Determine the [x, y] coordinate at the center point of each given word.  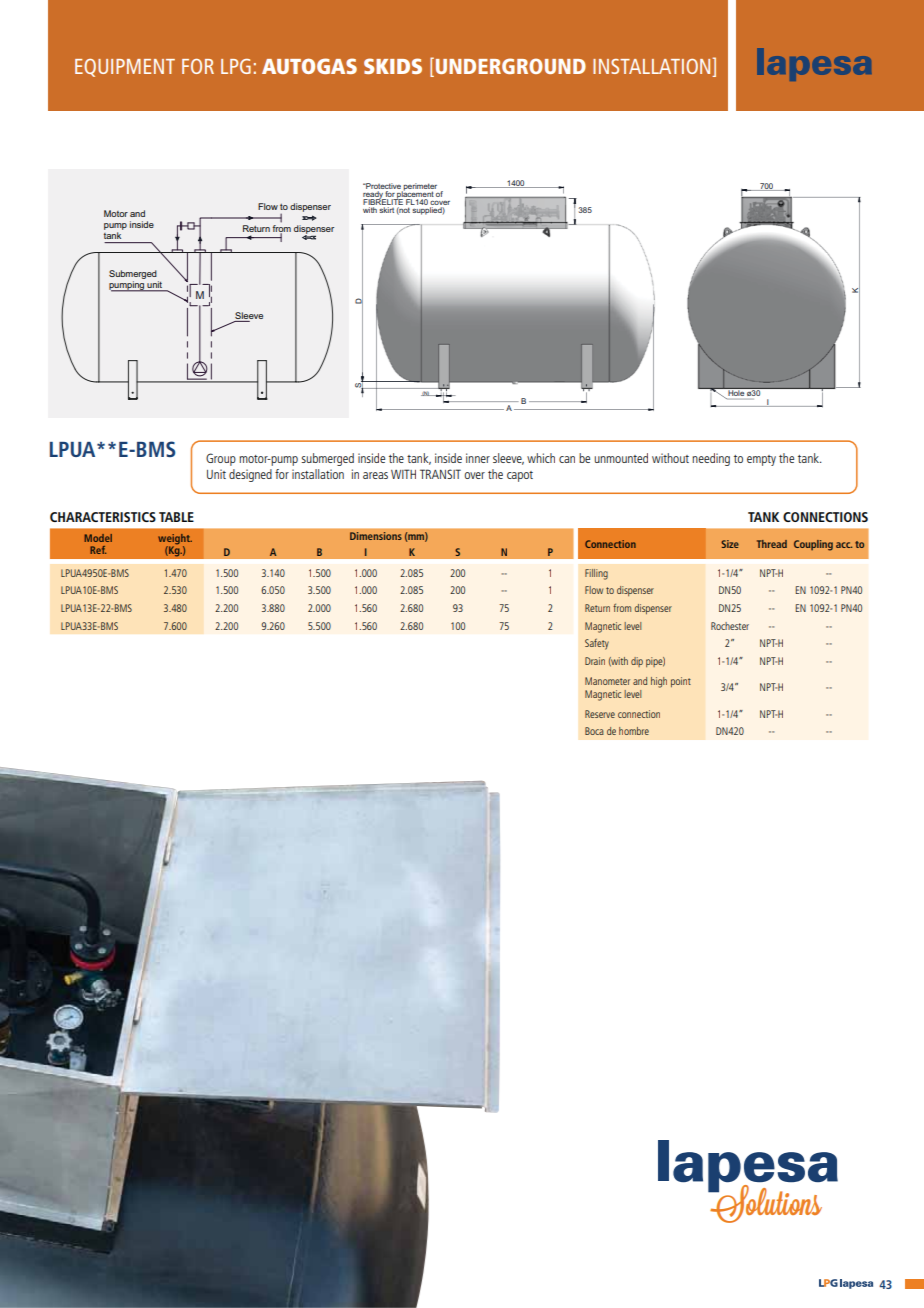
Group [221, 459]
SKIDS [393, 66]
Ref [98, 550]
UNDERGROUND [511, 66]
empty [761, 460]
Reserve [600, 714]
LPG [236, 66]
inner [478, 458]
